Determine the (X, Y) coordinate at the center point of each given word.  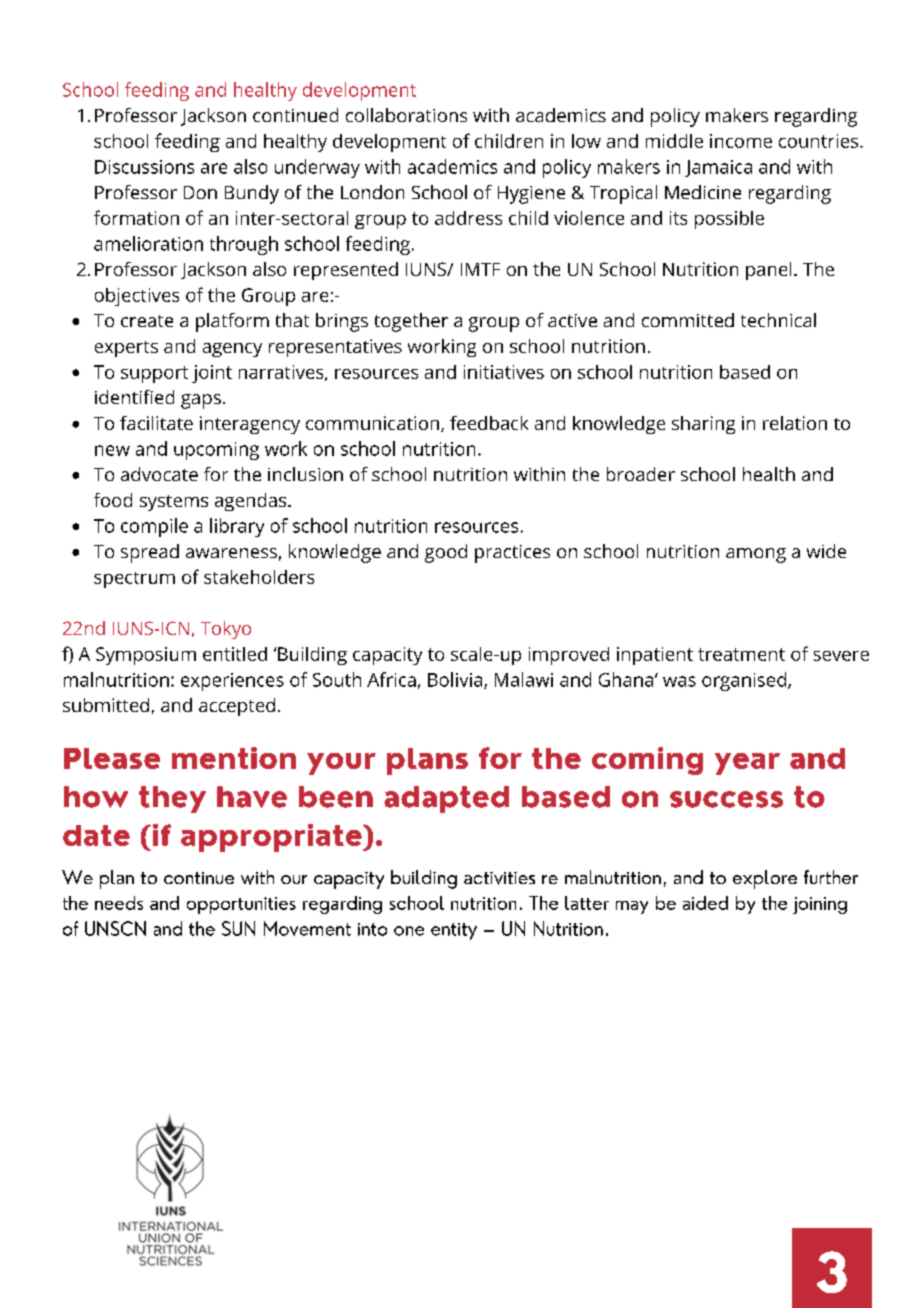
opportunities (241, 905)
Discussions (144, 167)
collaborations (406, 115)
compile (154, 527)
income (741, 141)
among (756, 555)
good (446, 553)
